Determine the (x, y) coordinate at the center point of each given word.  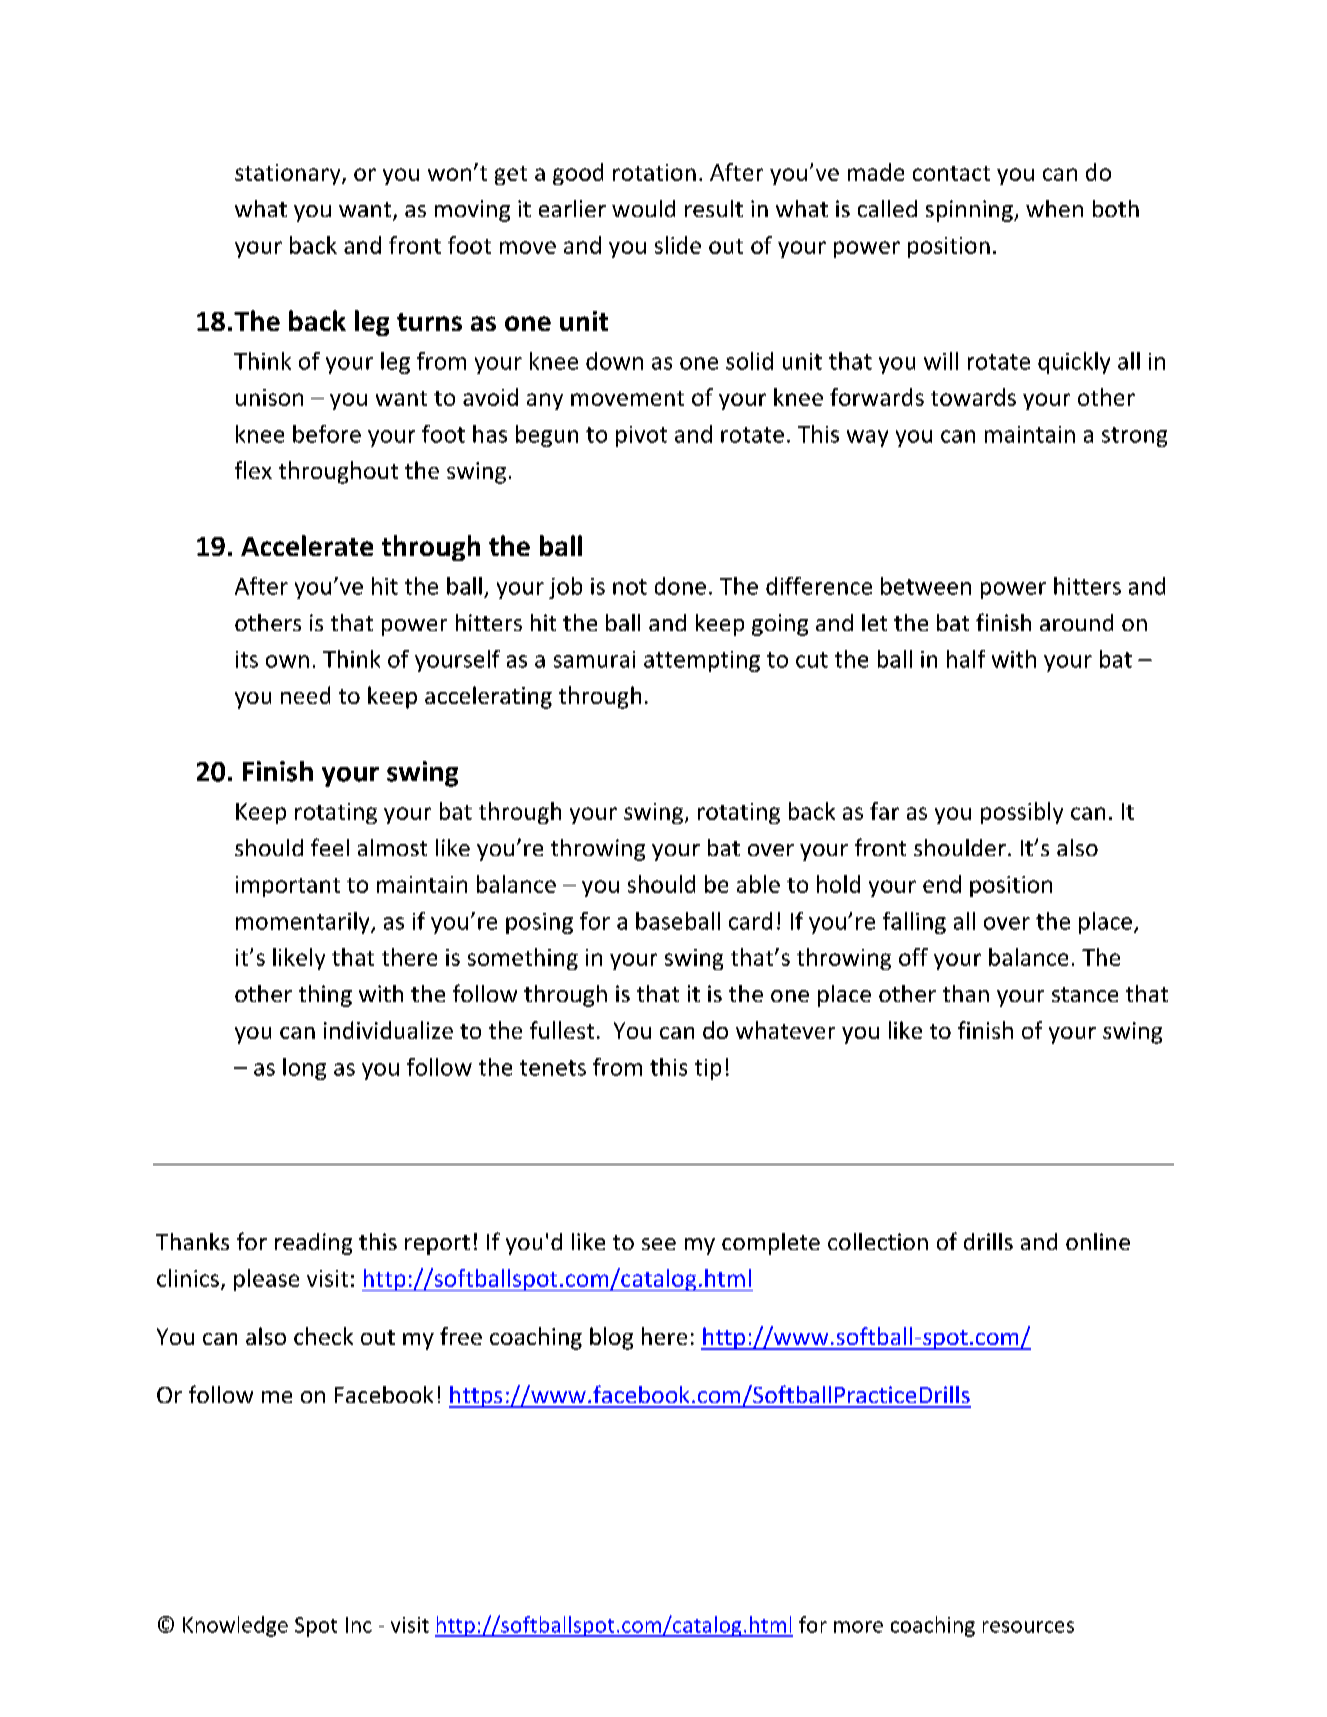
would (643, 208)
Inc (359, 1625)
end (942, 884)
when (1054, 208)
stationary (289, 174)
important (288, 886)
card (750, 921)
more (858, 1627)
